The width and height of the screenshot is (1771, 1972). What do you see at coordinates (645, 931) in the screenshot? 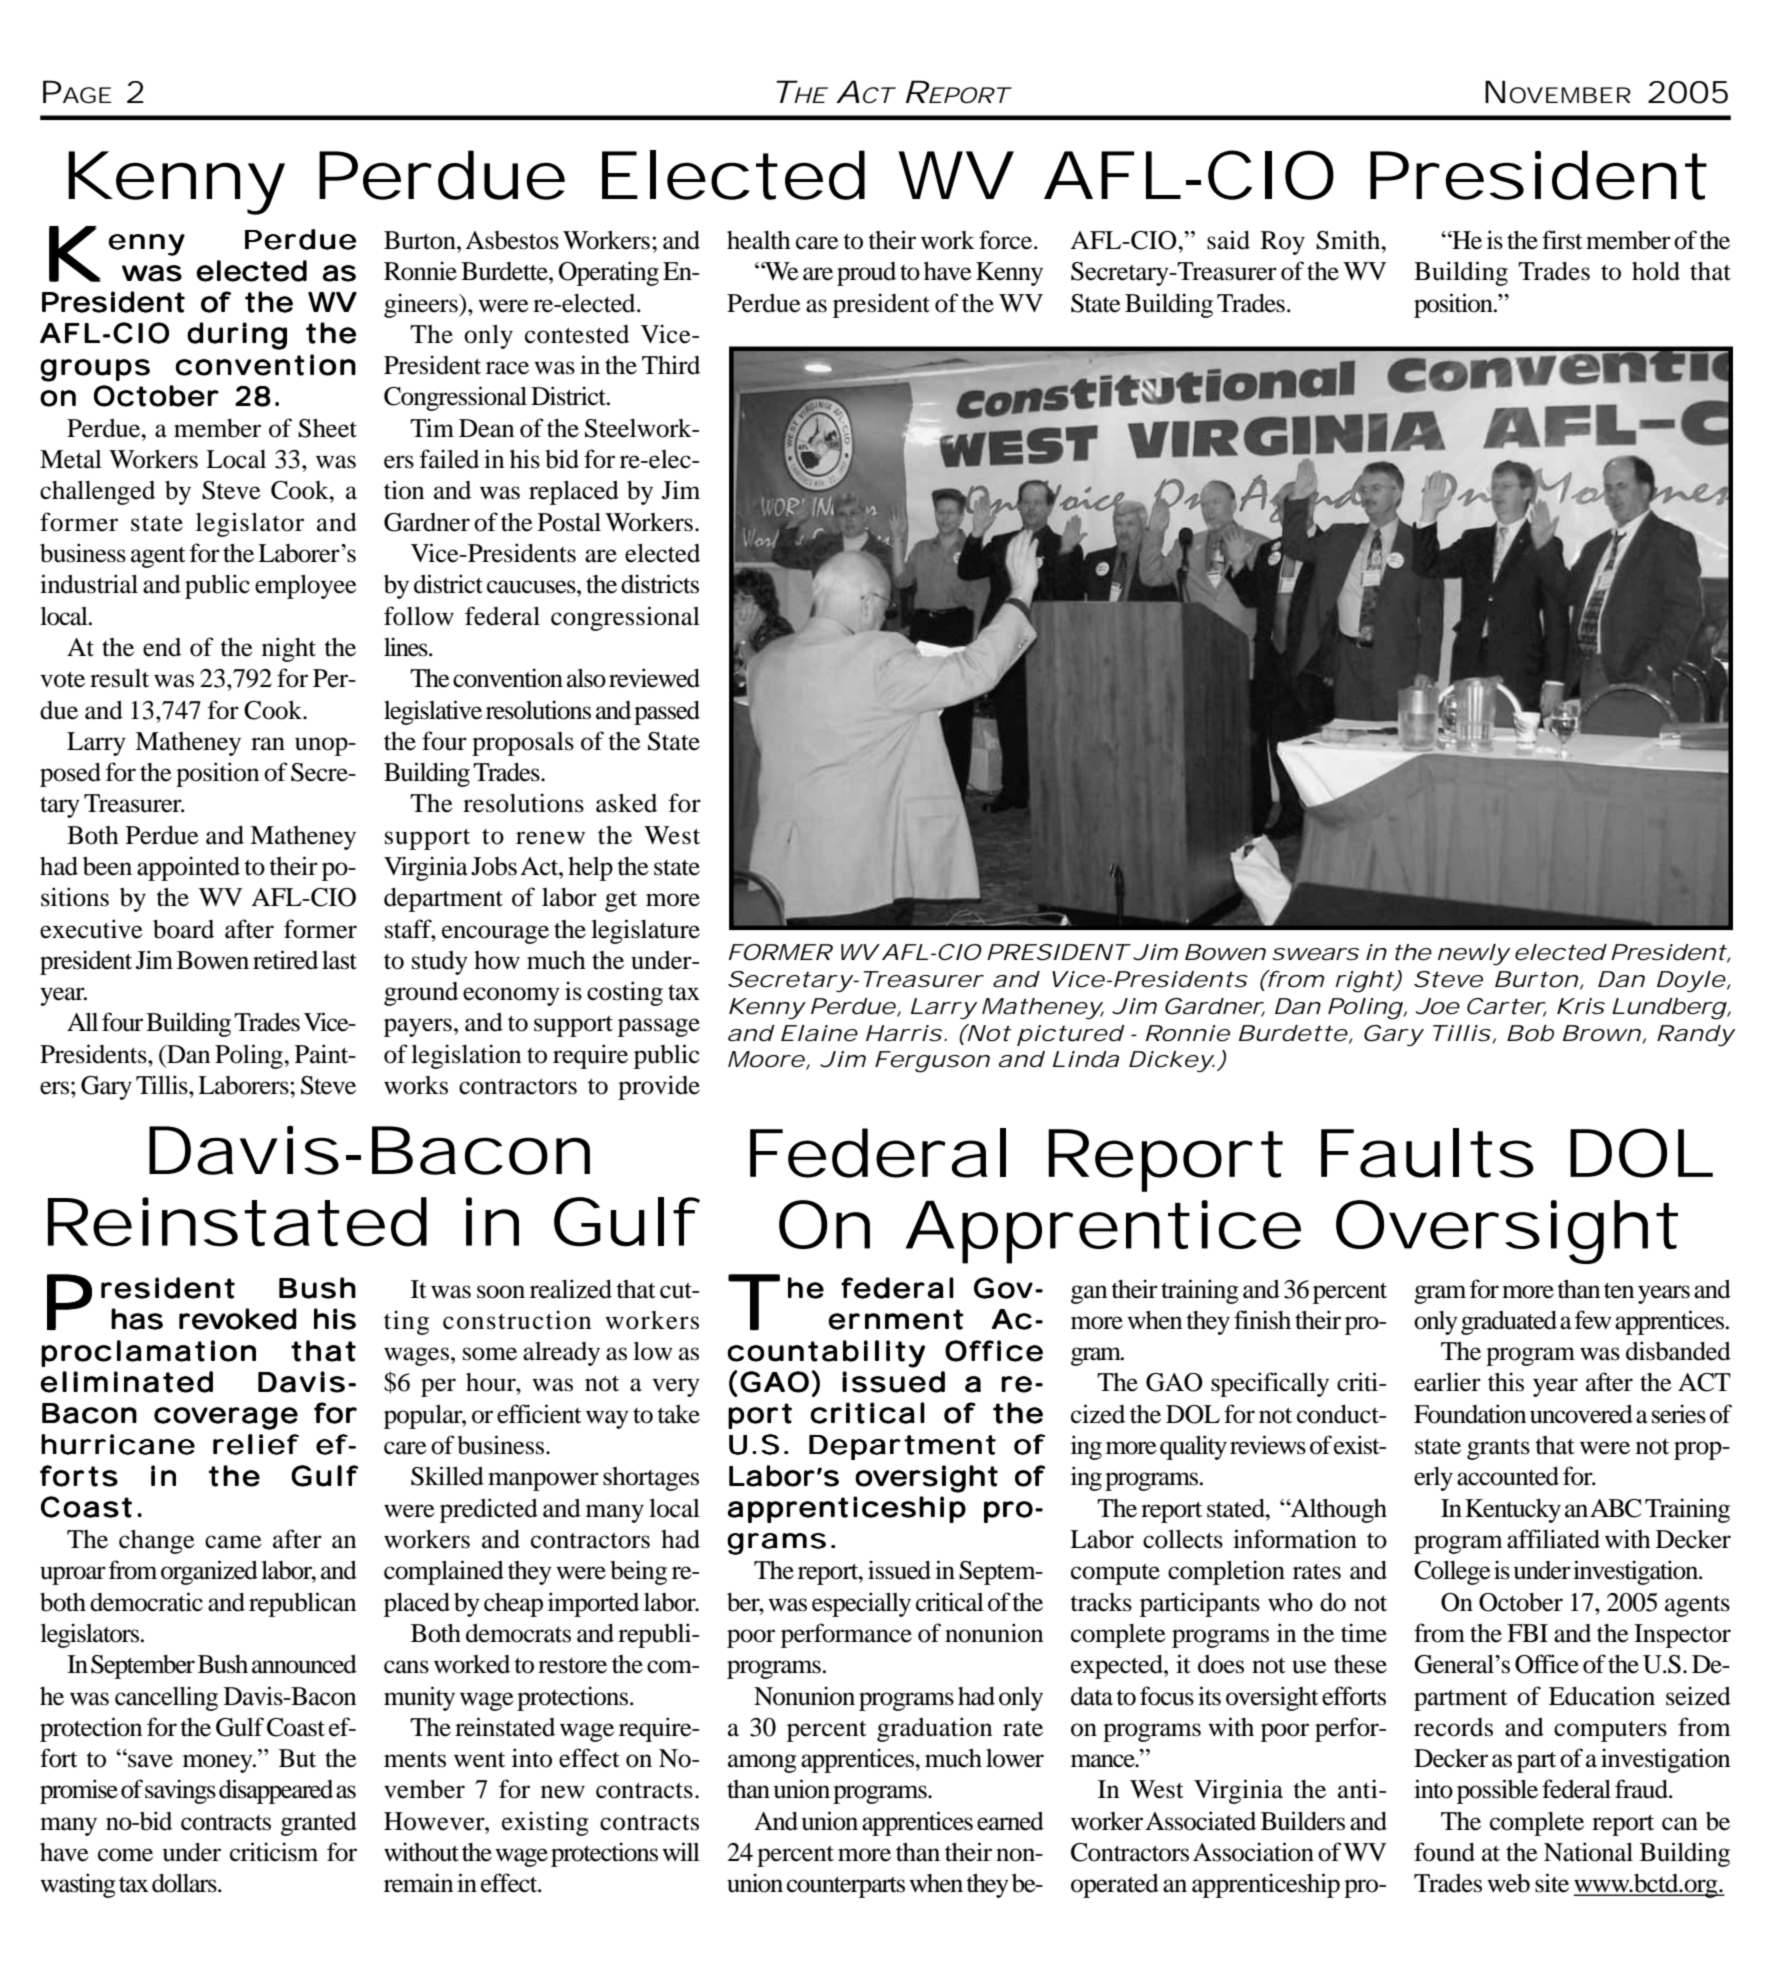
I see `legislature` at bounding box center [645, 931].
